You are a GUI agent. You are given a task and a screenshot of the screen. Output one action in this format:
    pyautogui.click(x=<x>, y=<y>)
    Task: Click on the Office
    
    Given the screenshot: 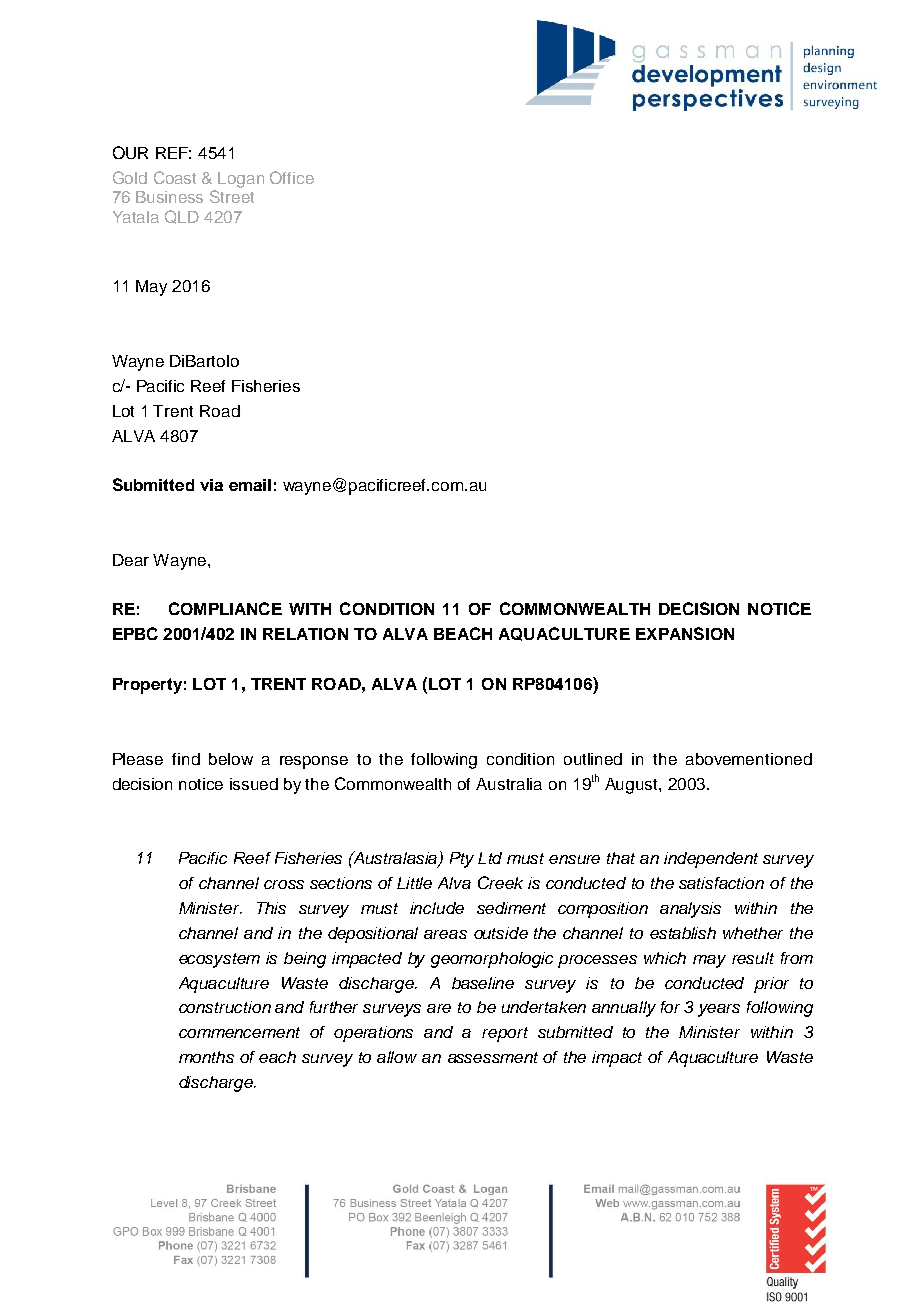 What is the action you would take?
    pyautogui.click(x=292, y=177)
